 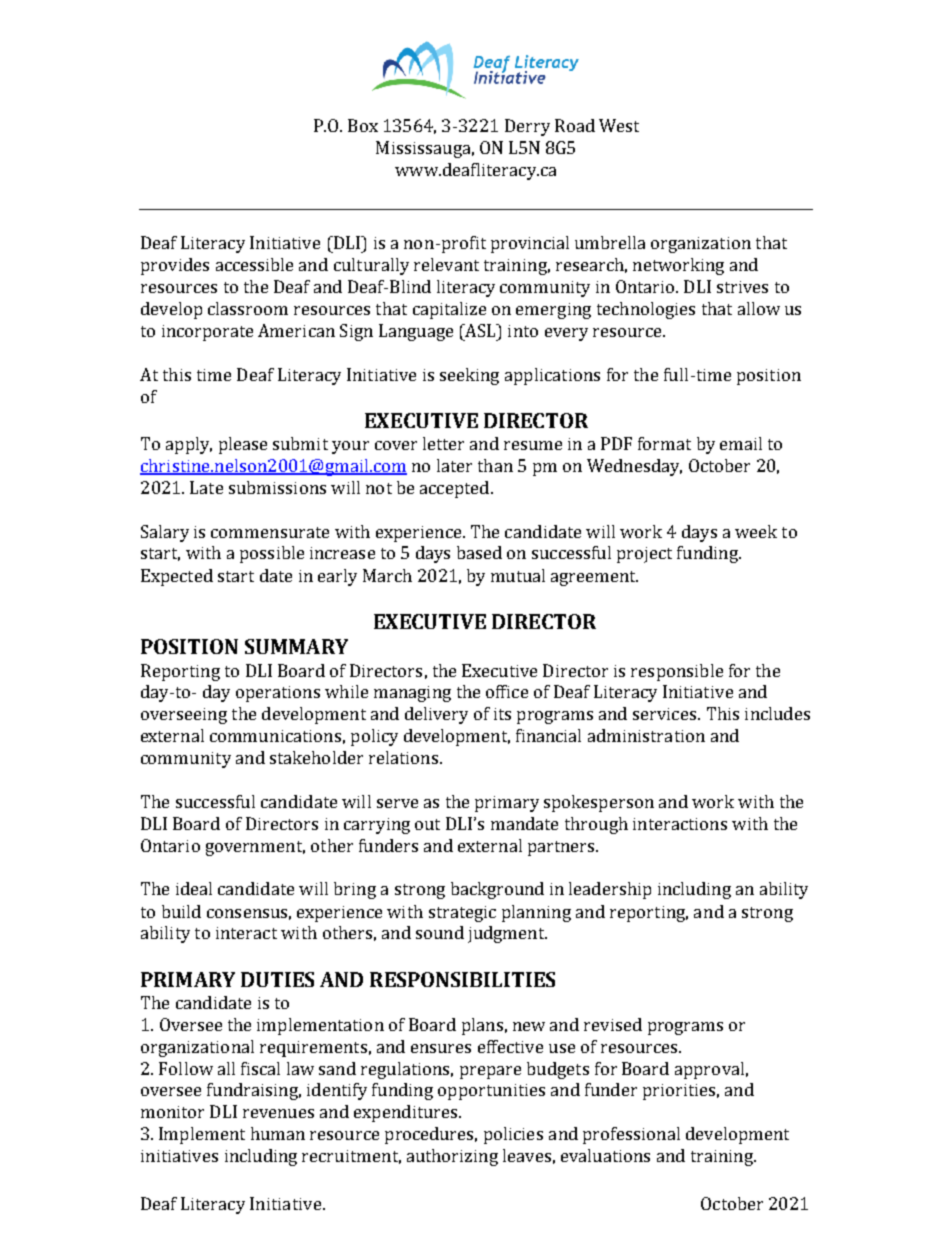 I want to click on office, so click(x=507, y=691).
